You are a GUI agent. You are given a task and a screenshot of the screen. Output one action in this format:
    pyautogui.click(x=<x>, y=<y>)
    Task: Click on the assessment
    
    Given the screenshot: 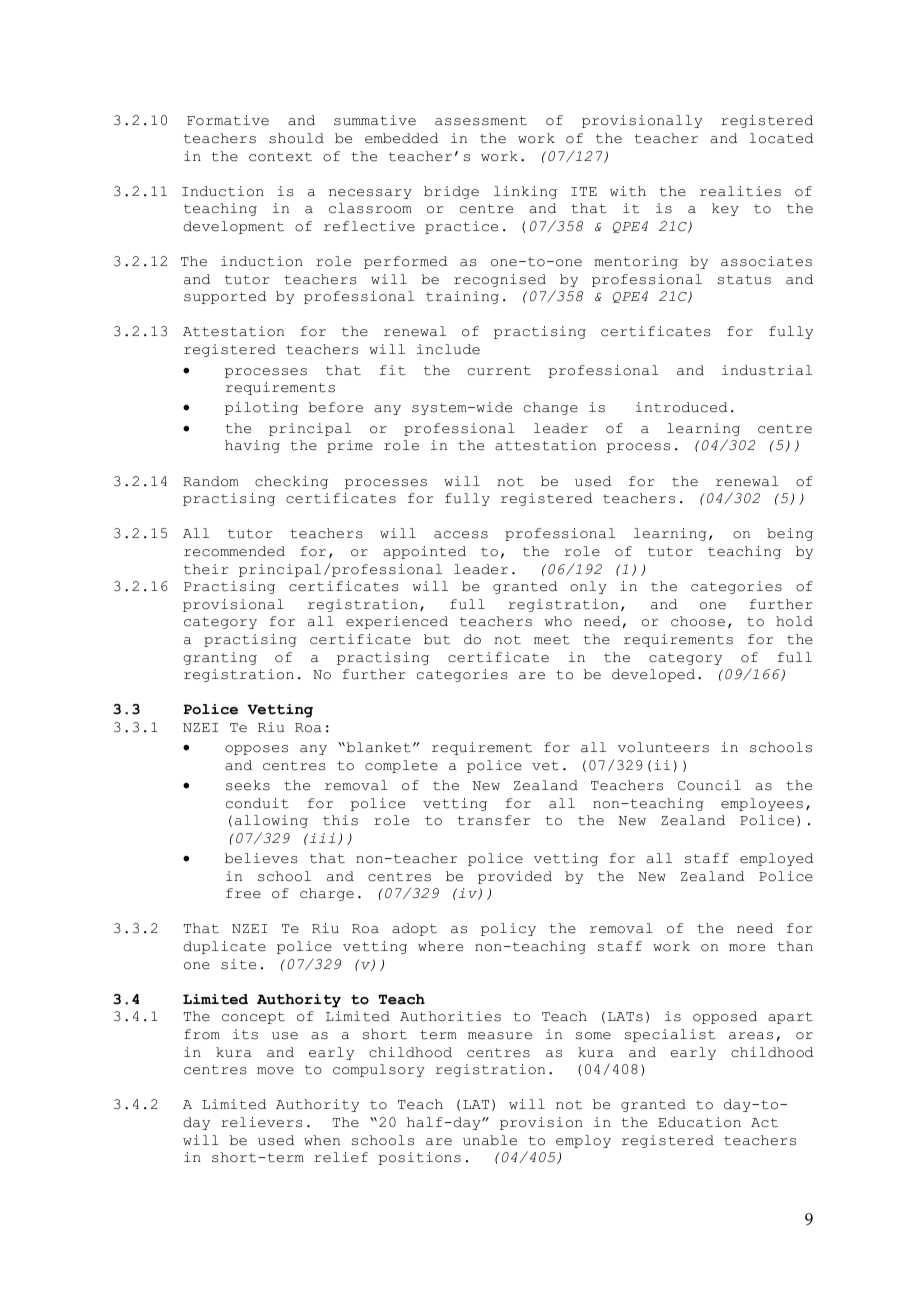 What is the action you would take?
    pyautogui.click(x=481, y=121)
